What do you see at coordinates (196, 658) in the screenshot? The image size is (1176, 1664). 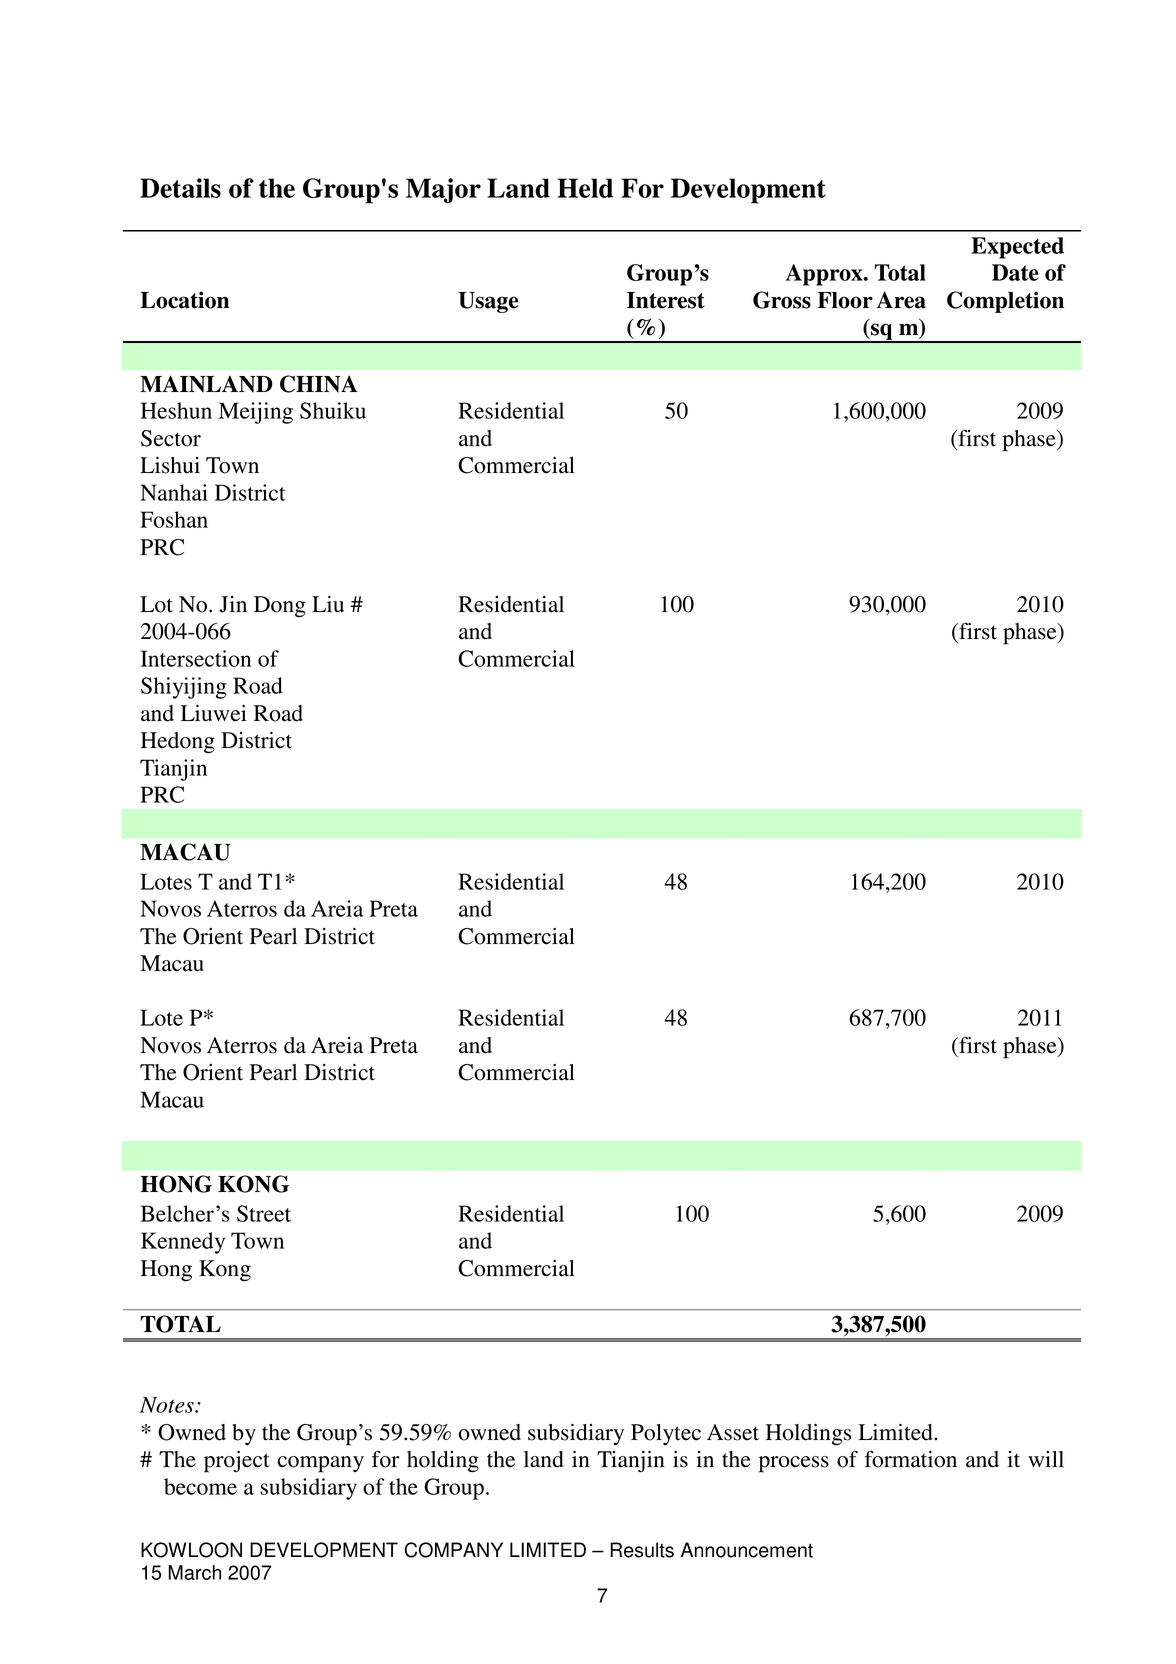 I see `Intersection` at bounding box center [196, 658].
